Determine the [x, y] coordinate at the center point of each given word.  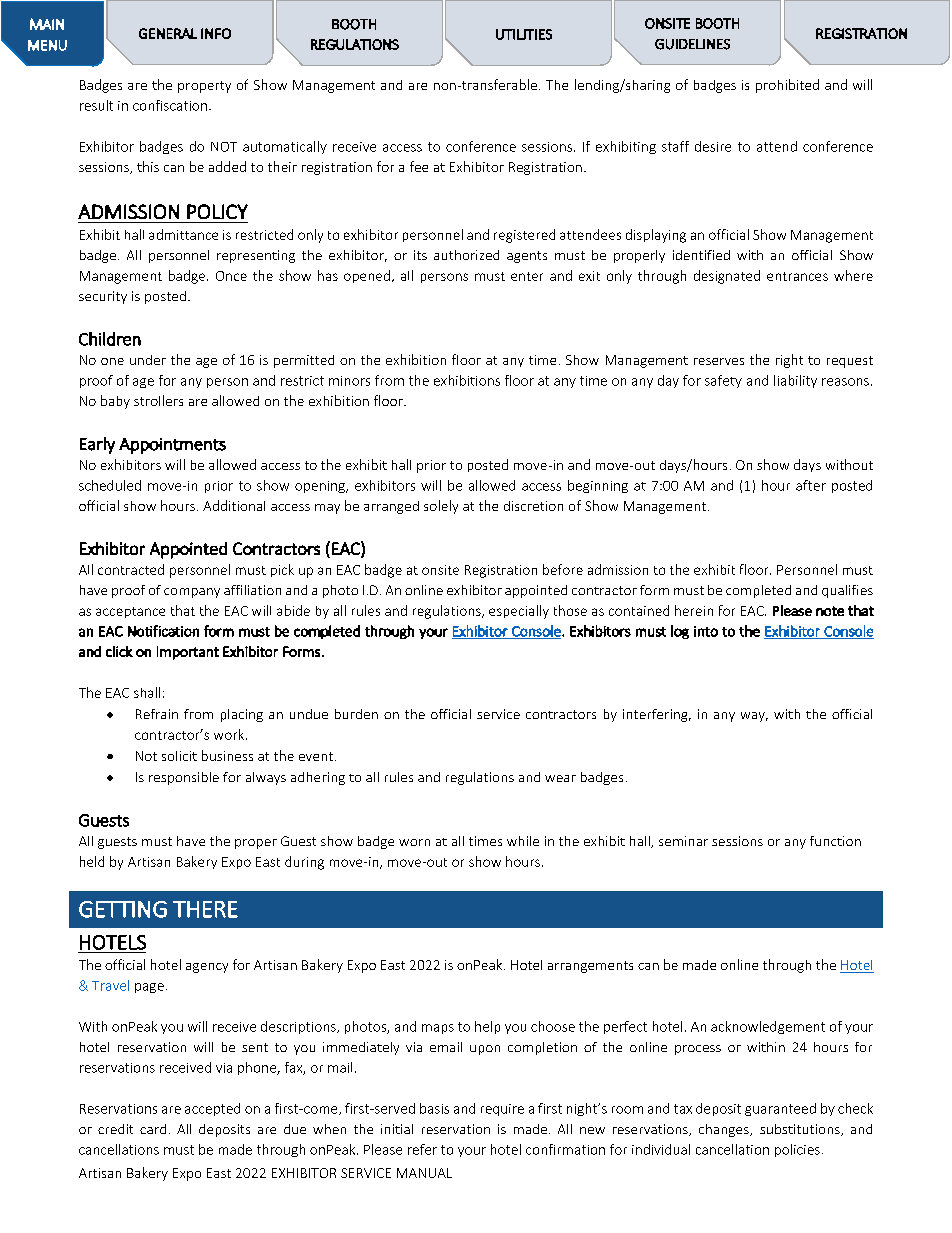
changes [725, 1130]
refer [422, 1149]
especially [519, 612]
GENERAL [168, 33]
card [153, 1129]
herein [694, 610]
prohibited [787, 86]
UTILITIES [524, 34]
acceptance [130, 612]
